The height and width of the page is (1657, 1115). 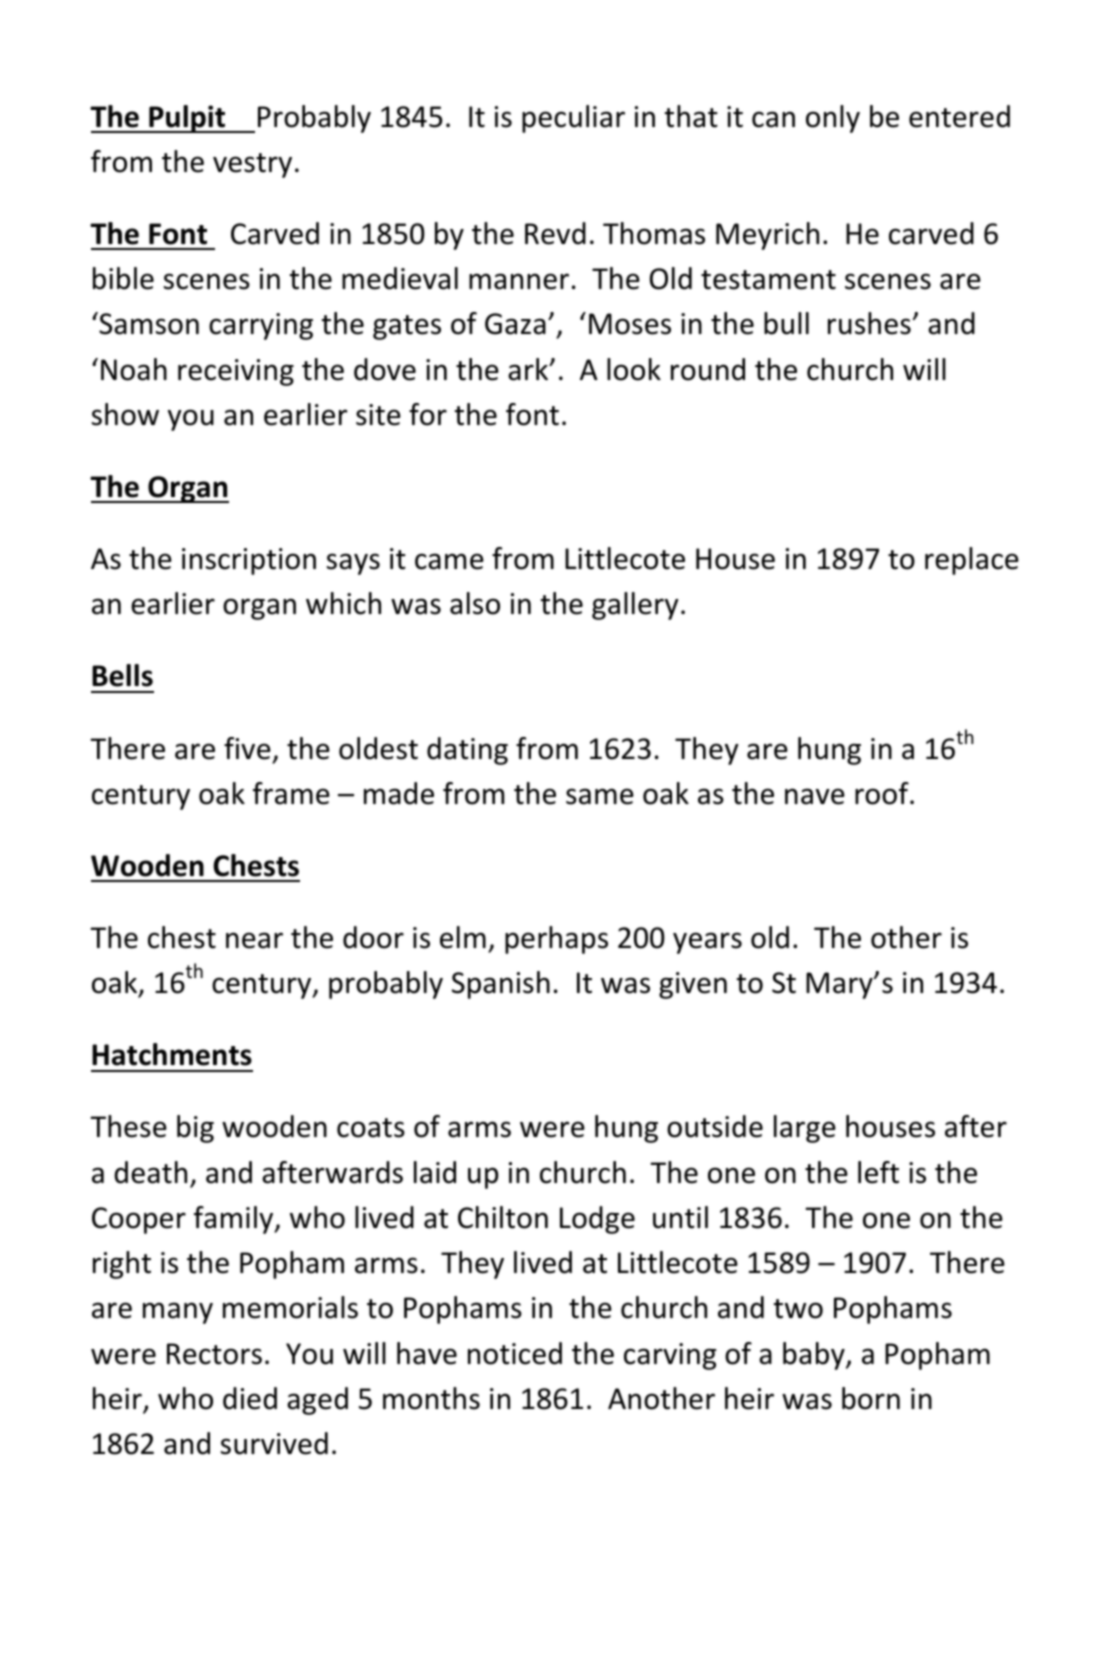 I want to click on Spanish, so click(x=501, y=985).
